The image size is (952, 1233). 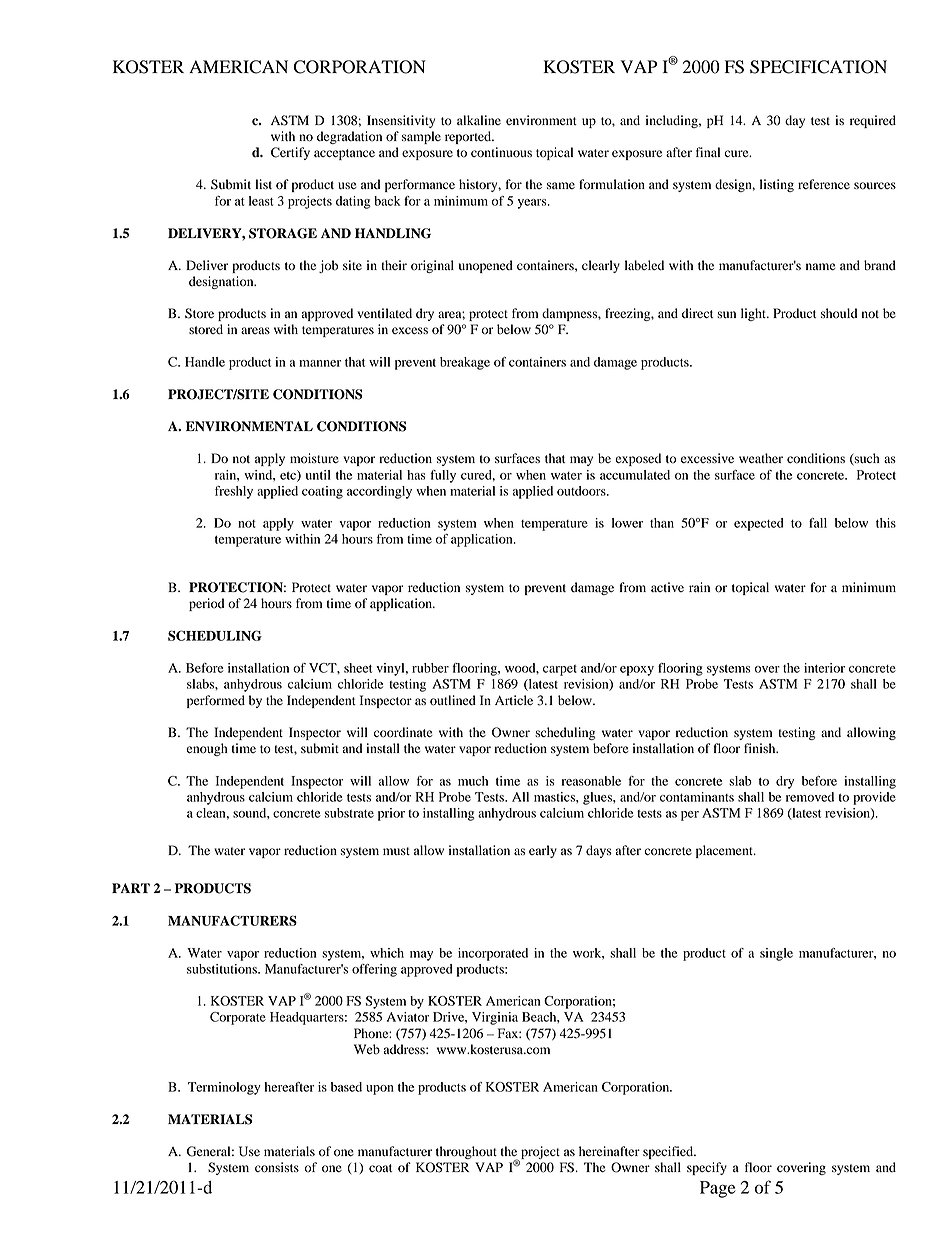 I want to click on freshly, so click(x=234, y=492).
